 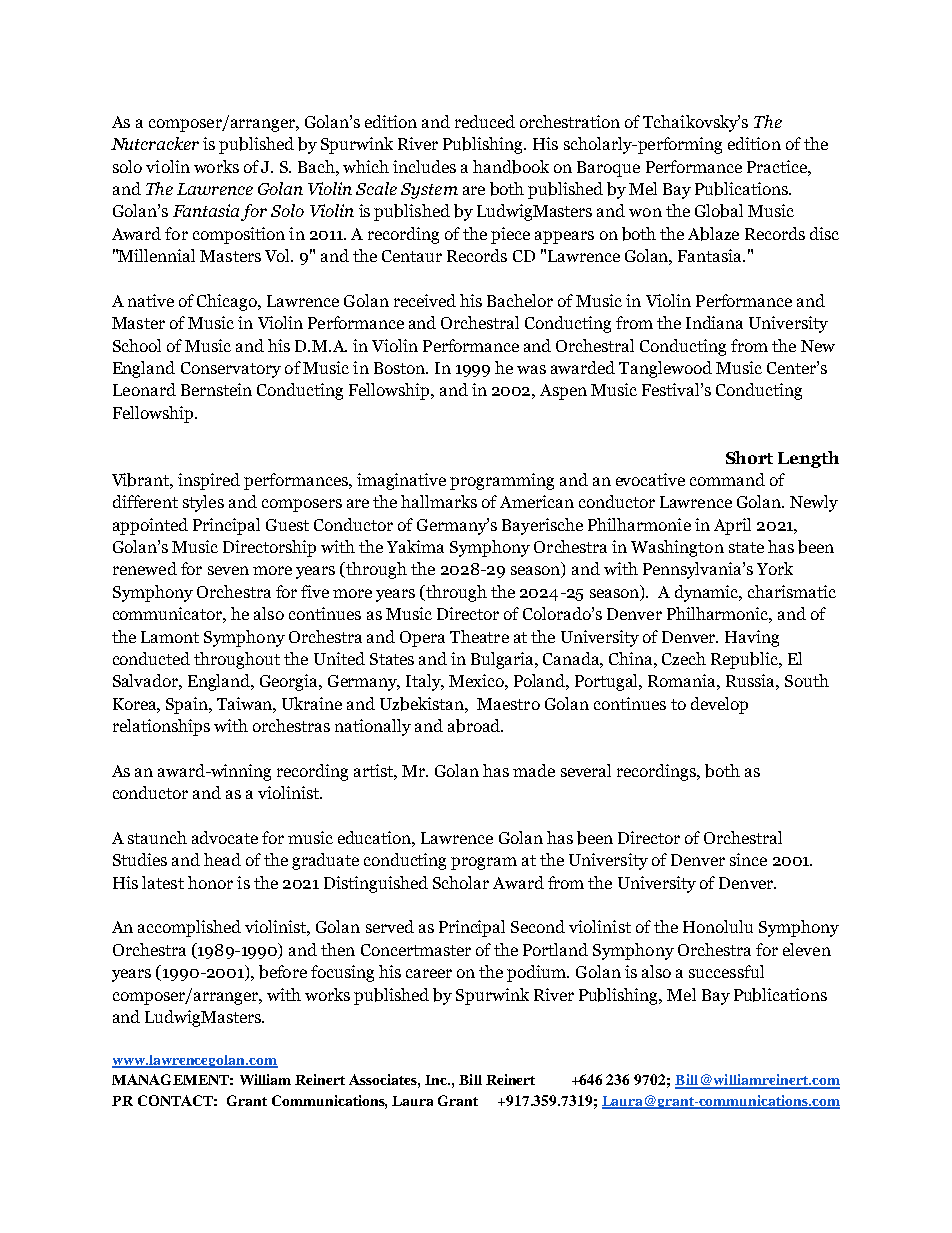 What do you see at coordinates (188, 705) in the screenshot?
I see `Spain` at bounding box center [188, 705].
